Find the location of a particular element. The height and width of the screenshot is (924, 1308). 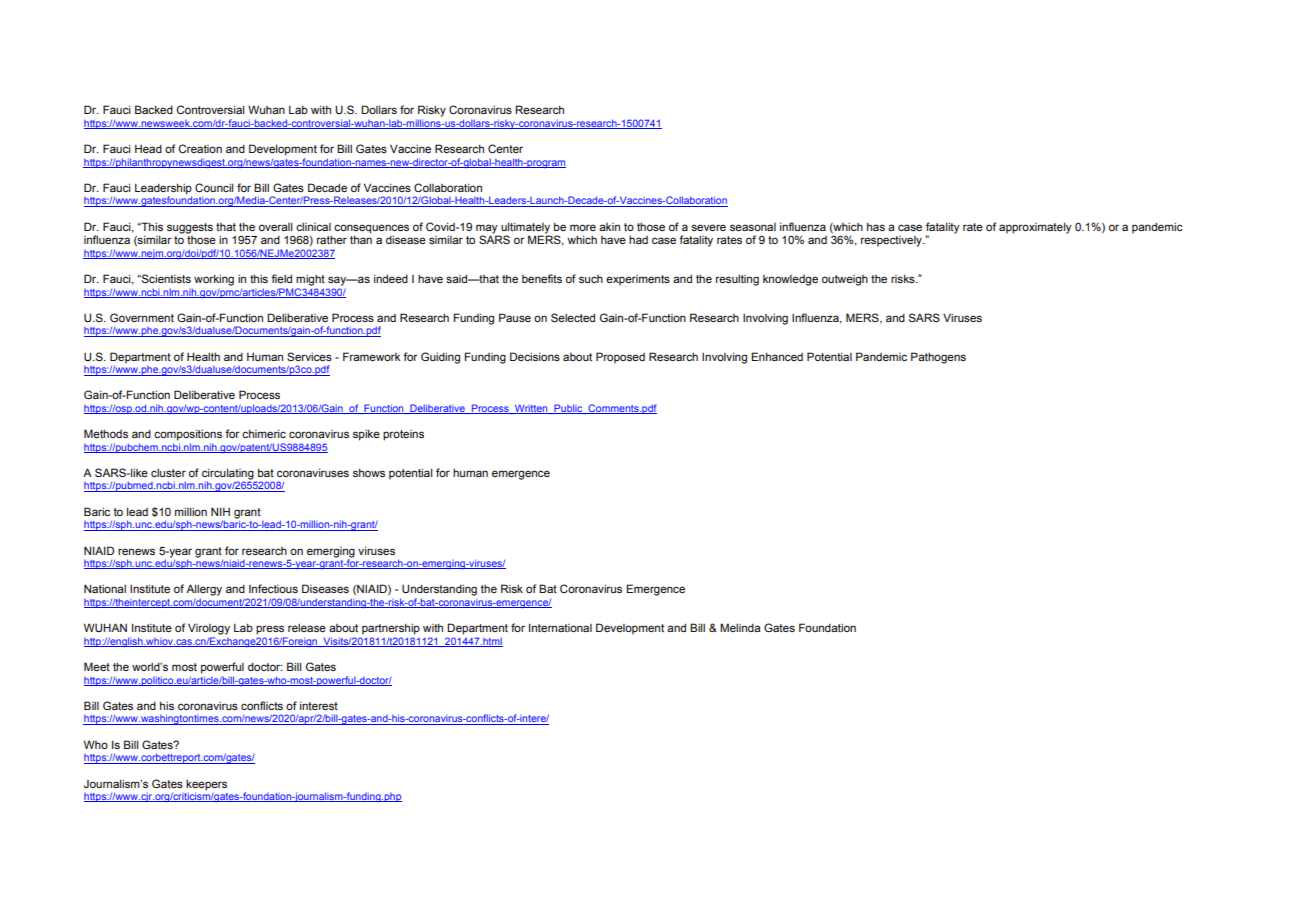

Infectious is located at coordinates (273, 588).
